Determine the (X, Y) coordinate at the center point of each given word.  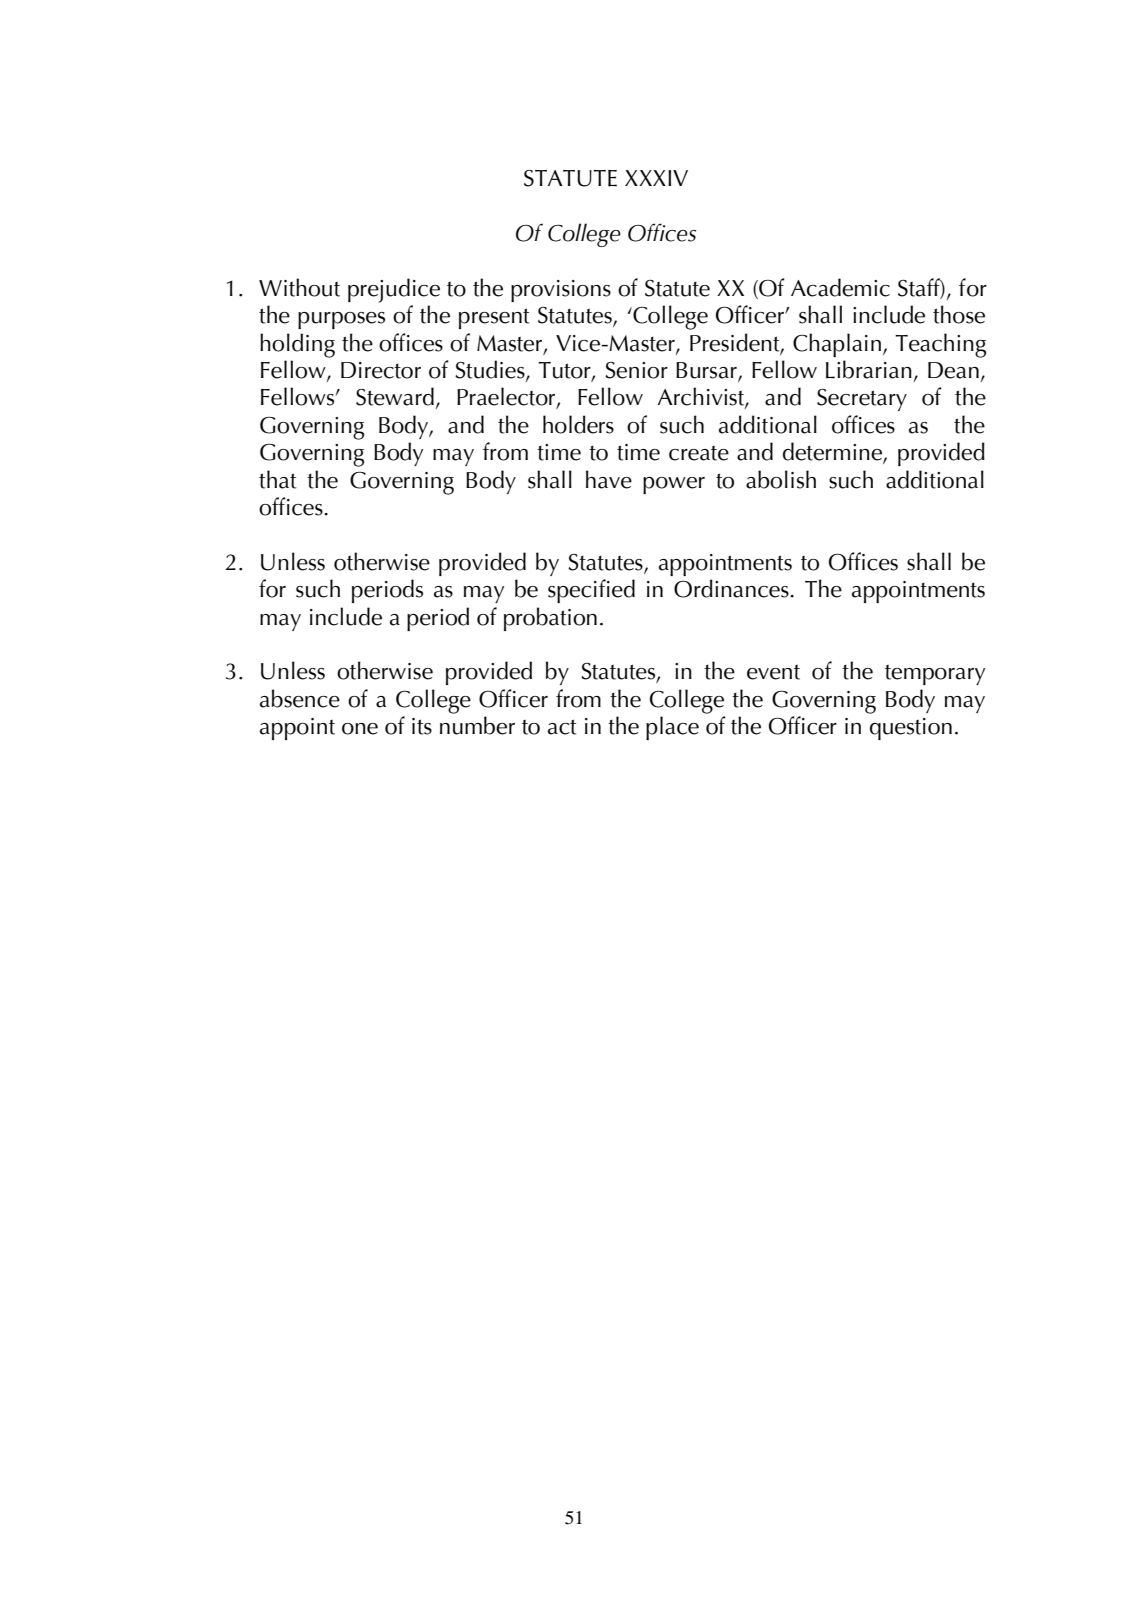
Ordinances (732, 588)
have (609, 479)
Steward (395, 396)
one (360, 729)
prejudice (394, 290)
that (278, 479)
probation (550, 619)
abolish (781, 479)
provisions (561, 291)
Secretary (862, 400)
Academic (840, 287)
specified (591, 591)
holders (578, 424)
